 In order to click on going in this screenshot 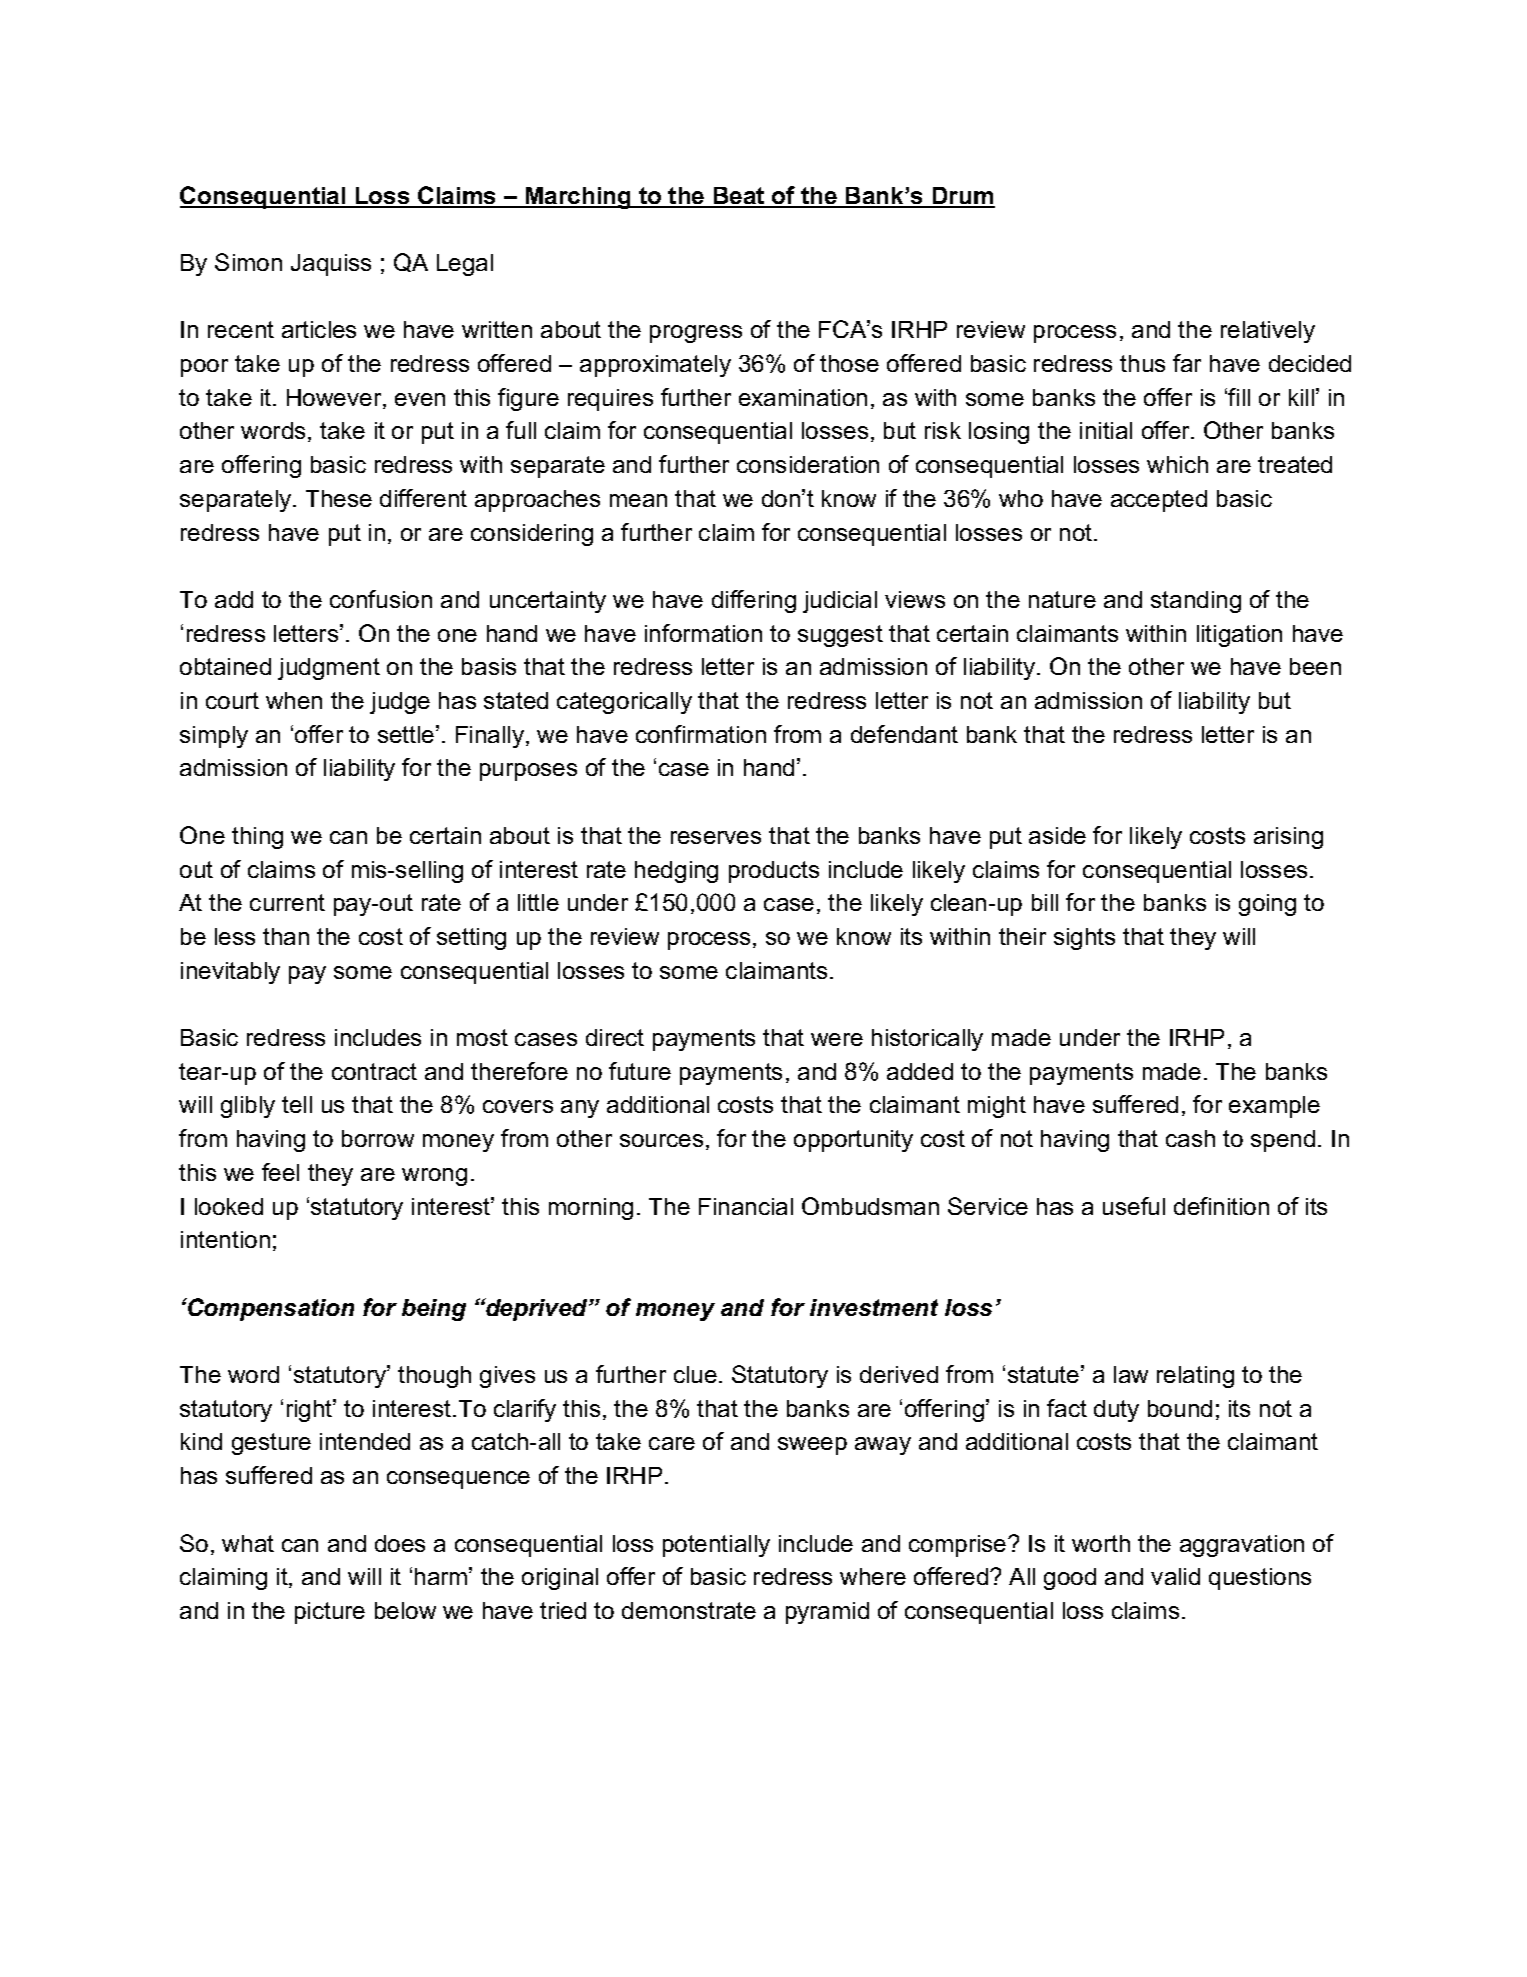, I will do `click(1267, 905)`.
